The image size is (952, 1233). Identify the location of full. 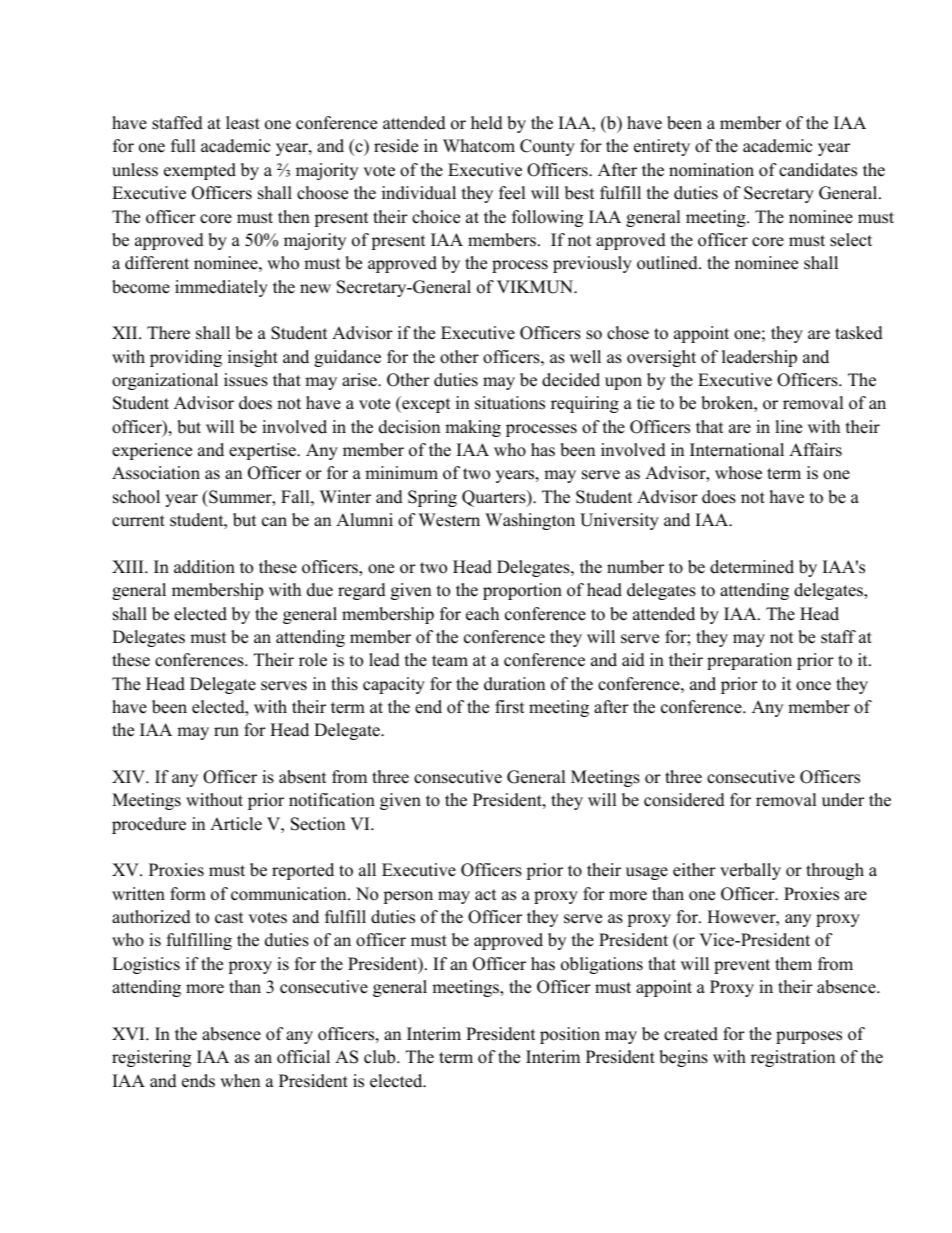
(183, 146).
